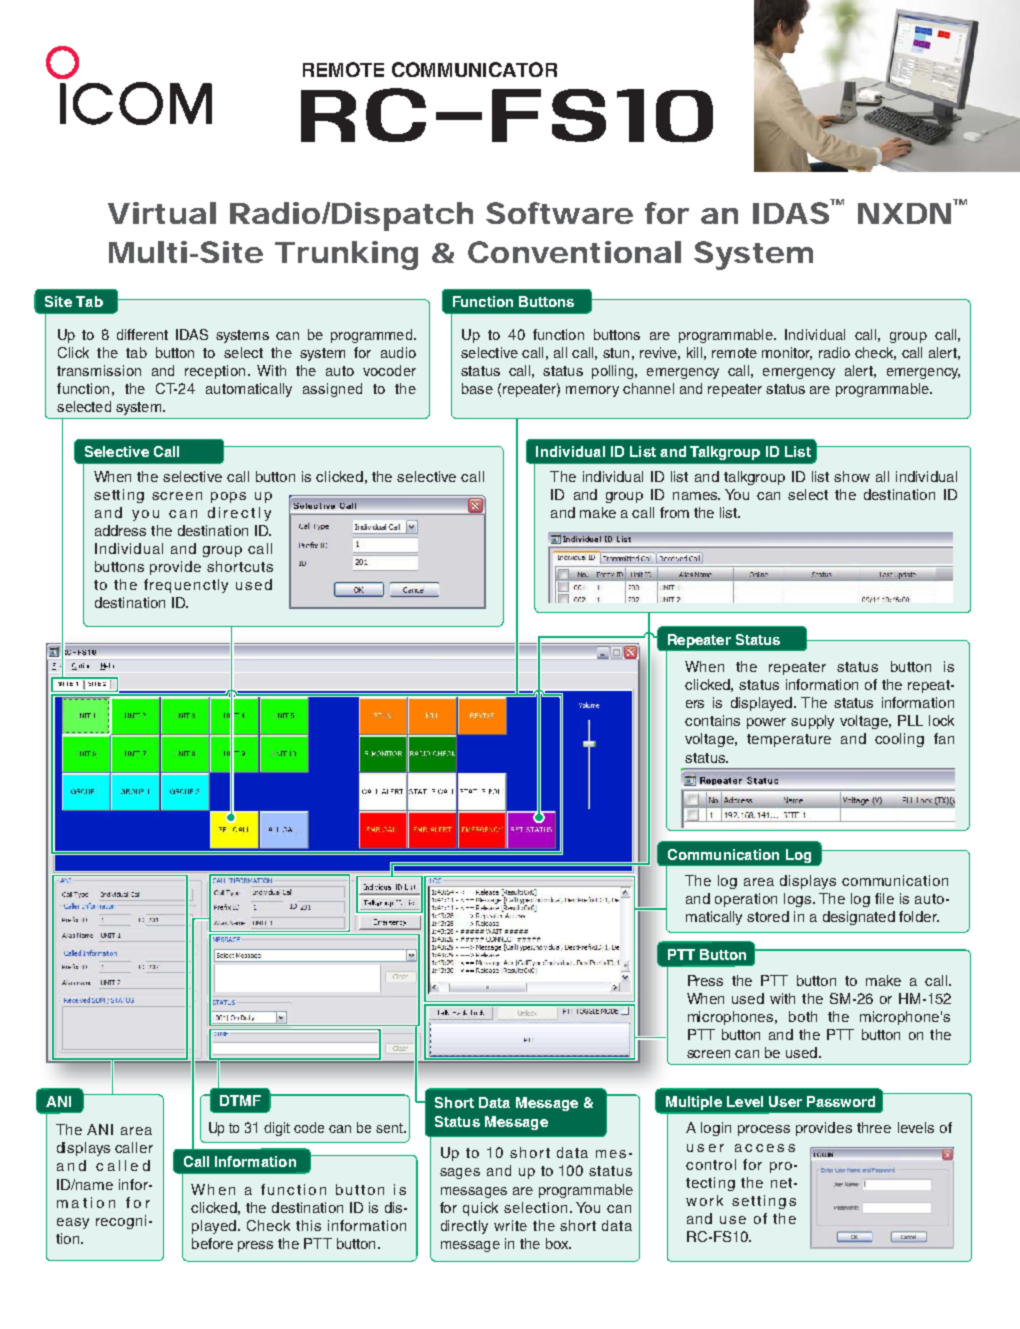  What do you see at coordinates (559, 213) in the page?
I see `Software` at bounding box center [559, 213].
